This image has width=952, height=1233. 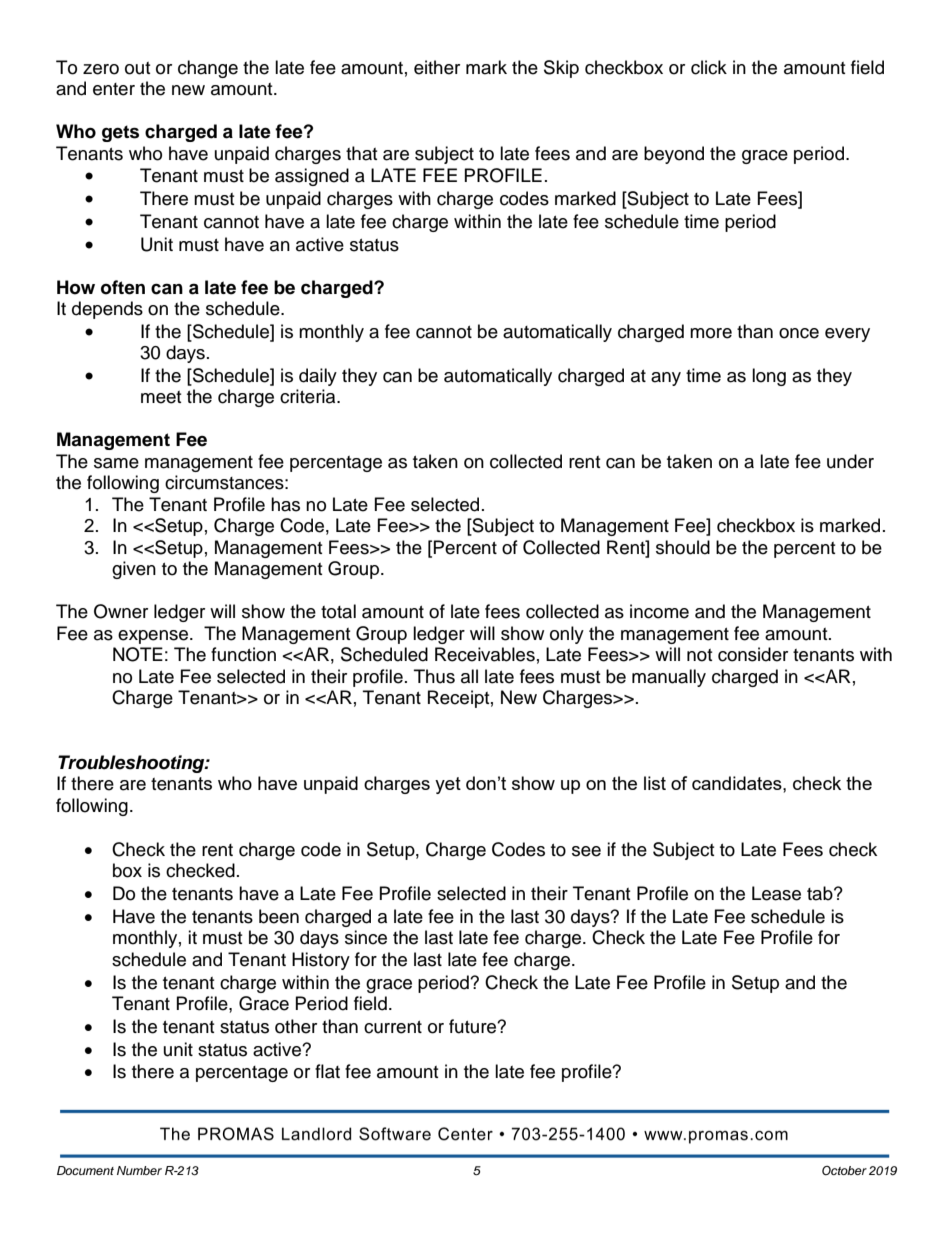 What do you see at coordinates (753, 654) in the image?
I see `consider` at bounding box center [753, 654].
